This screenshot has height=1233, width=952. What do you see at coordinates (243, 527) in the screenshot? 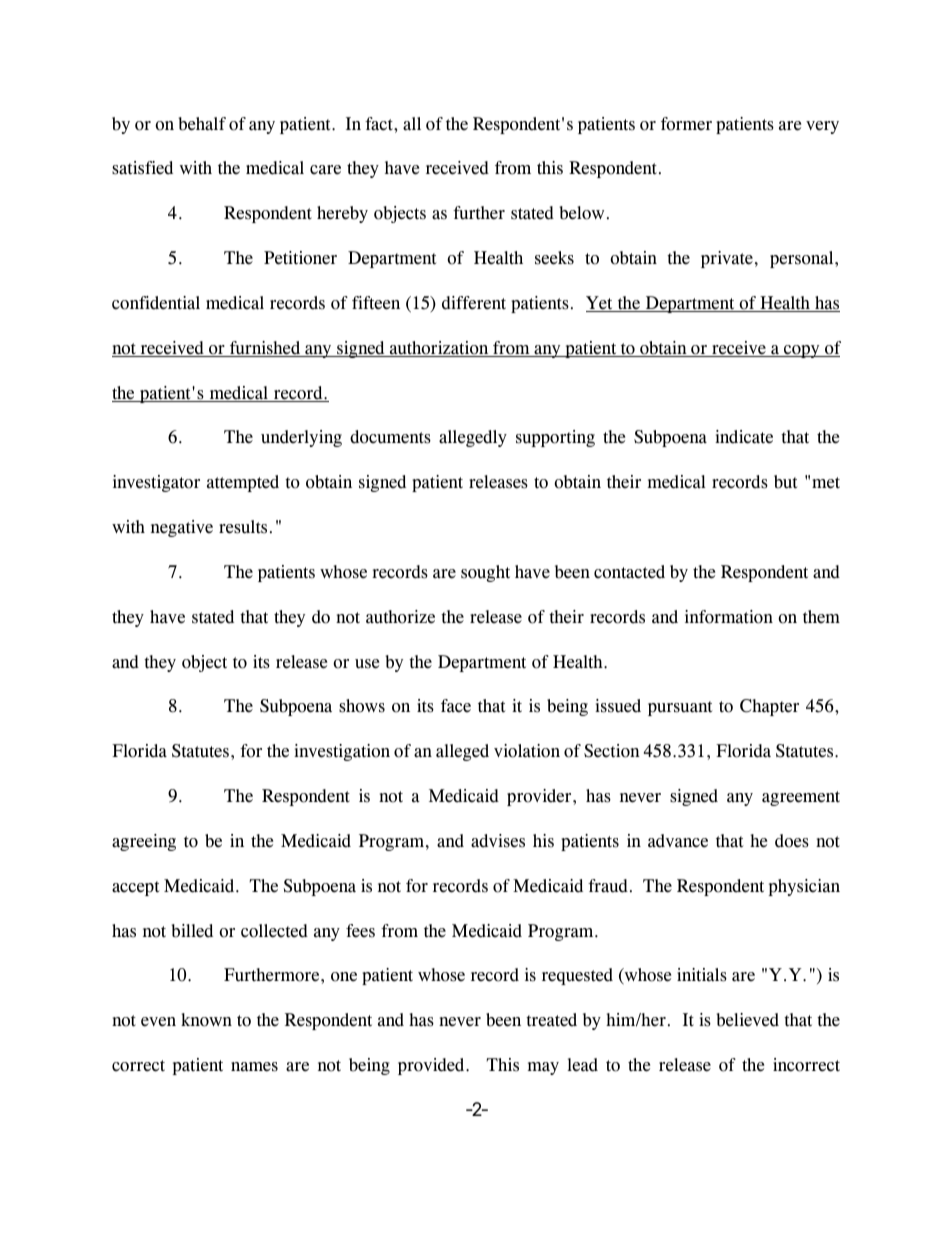
I see `results` at bounding box center [243, 527].
